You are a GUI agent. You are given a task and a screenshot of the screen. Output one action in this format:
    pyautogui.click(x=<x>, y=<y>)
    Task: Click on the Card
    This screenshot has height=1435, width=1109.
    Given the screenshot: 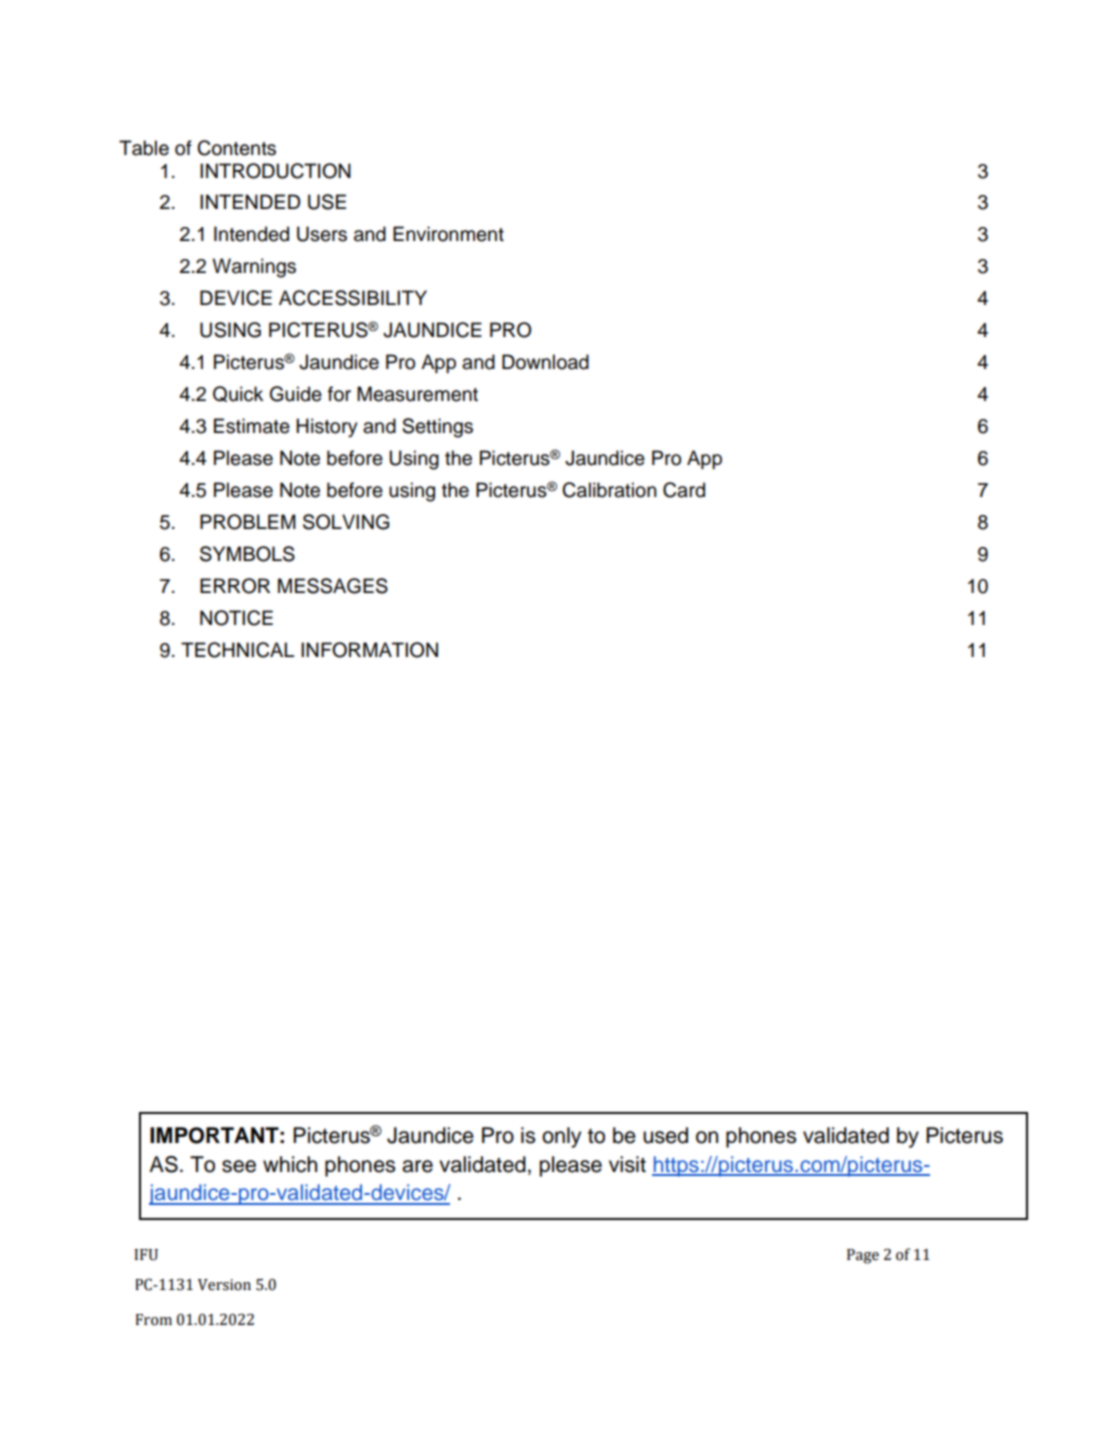 What is the action you would take?
    pyautogui.click(x=684, y=490)
